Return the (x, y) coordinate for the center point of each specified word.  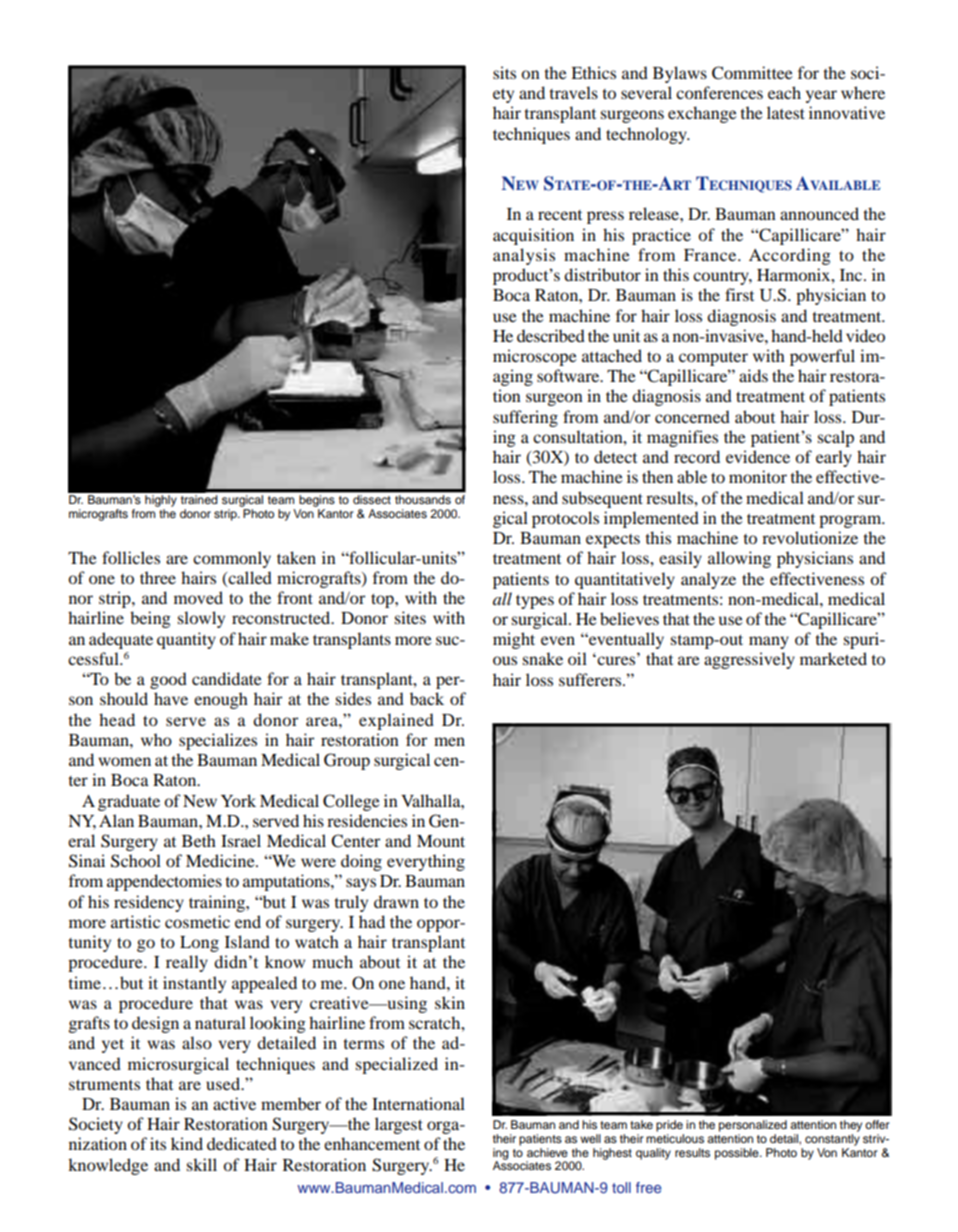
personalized (753, 1126)
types (535, 602)
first (739, 294)
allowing (739, 559)
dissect (372, 499)
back (427, 698)
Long (199, 944)
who (156, 739)
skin (450, 1002)
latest (786, 112)
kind (187, 1143)
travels (573, 92)
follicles (131, 557)
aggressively (749, 660)
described (551, 335)
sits (504, 72)
